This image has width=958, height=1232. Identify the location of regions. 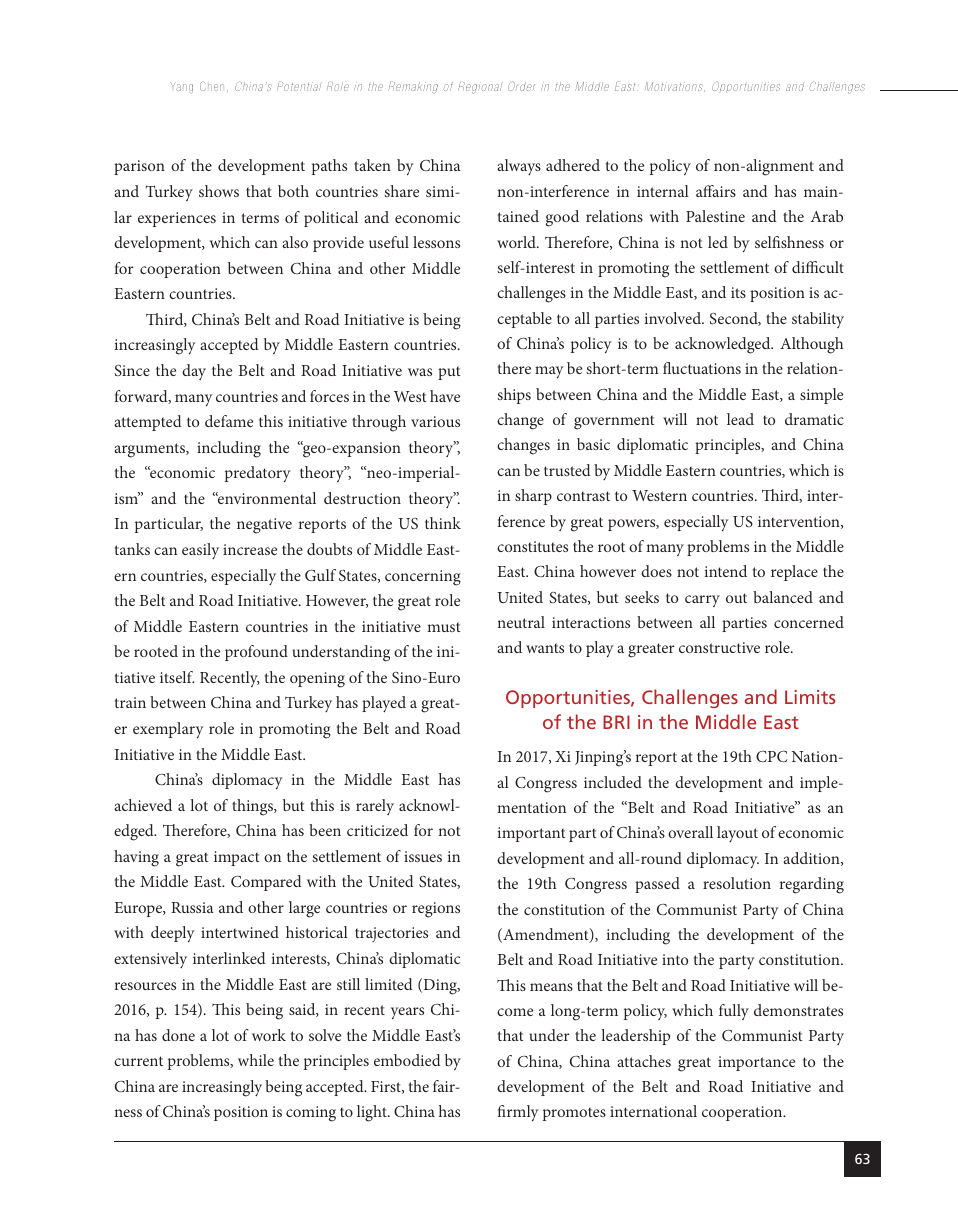
(436, 910).
